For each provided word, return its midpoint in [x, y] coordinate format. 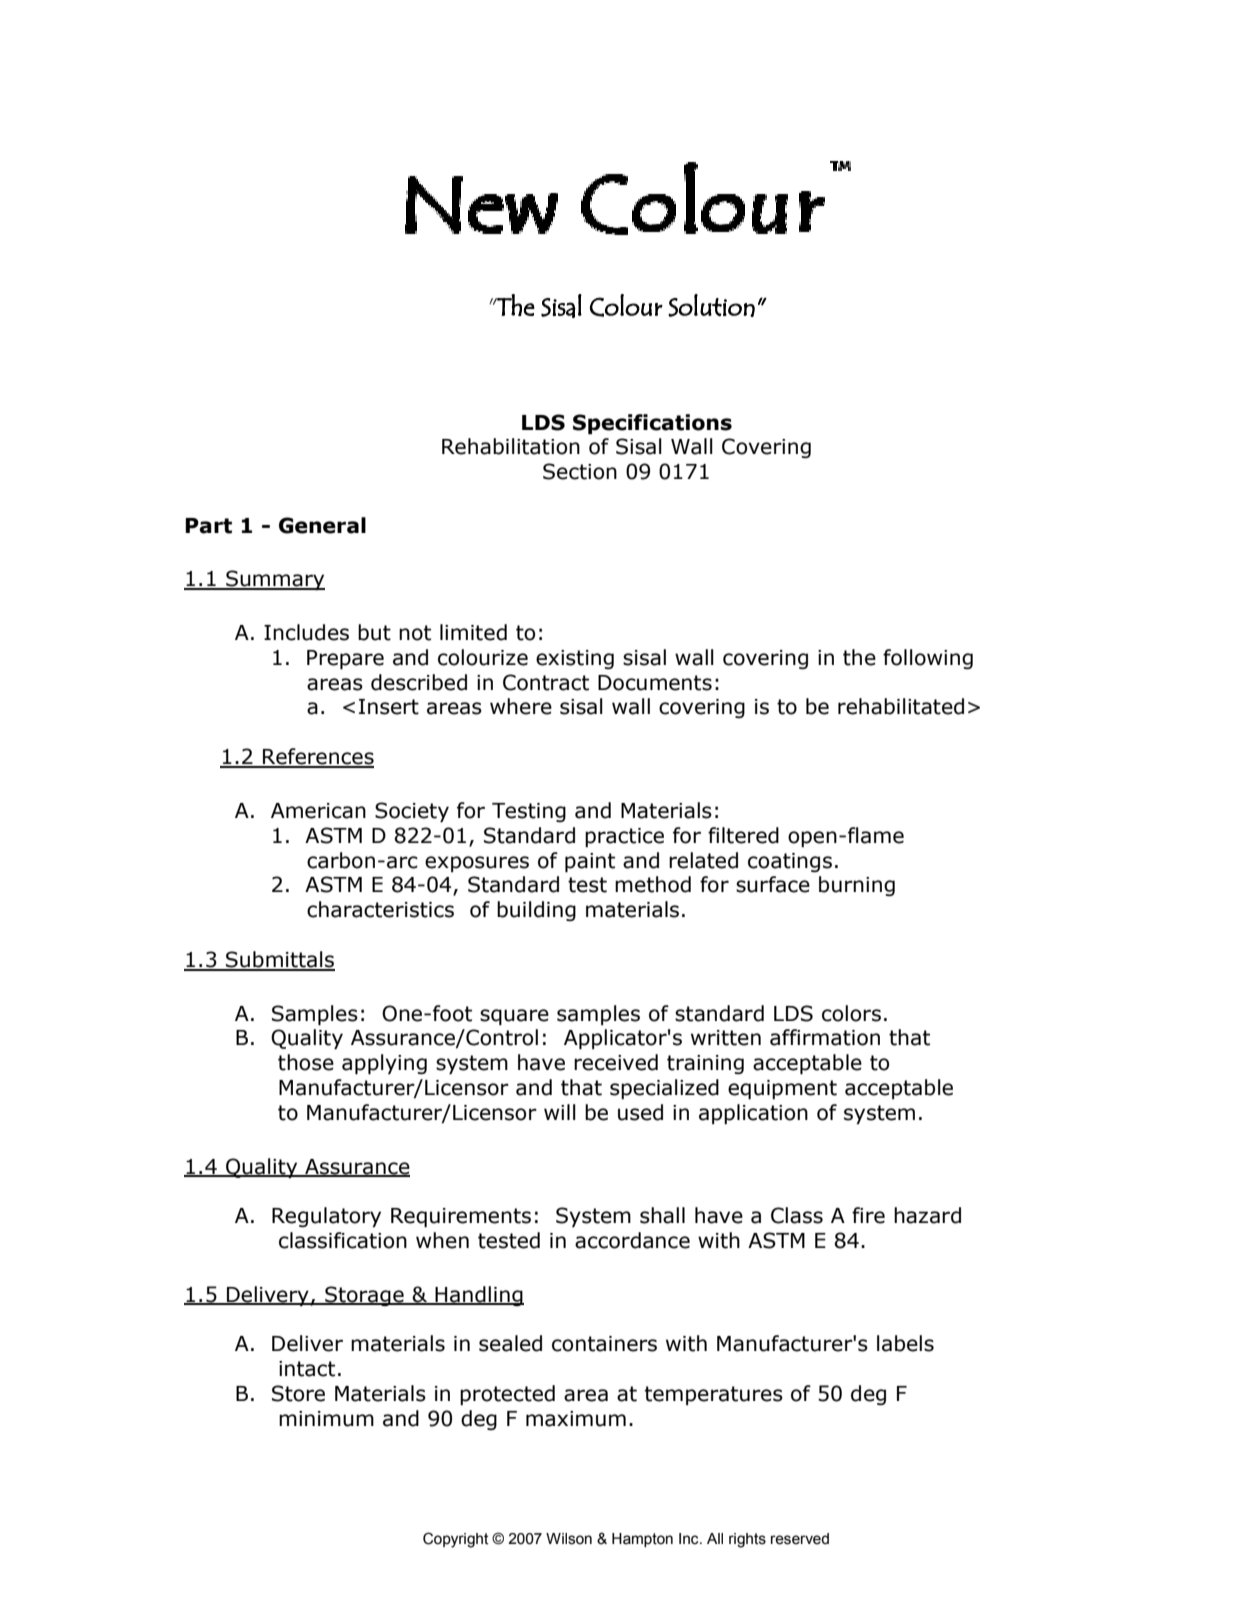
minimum [326, 1419]
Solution [711, 305]
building [536, 911]
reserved [800, 1539]
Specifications [652, 424]
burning [857, 886]
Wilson [569, 1539]
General [322, 525]
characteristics [380, 909]
